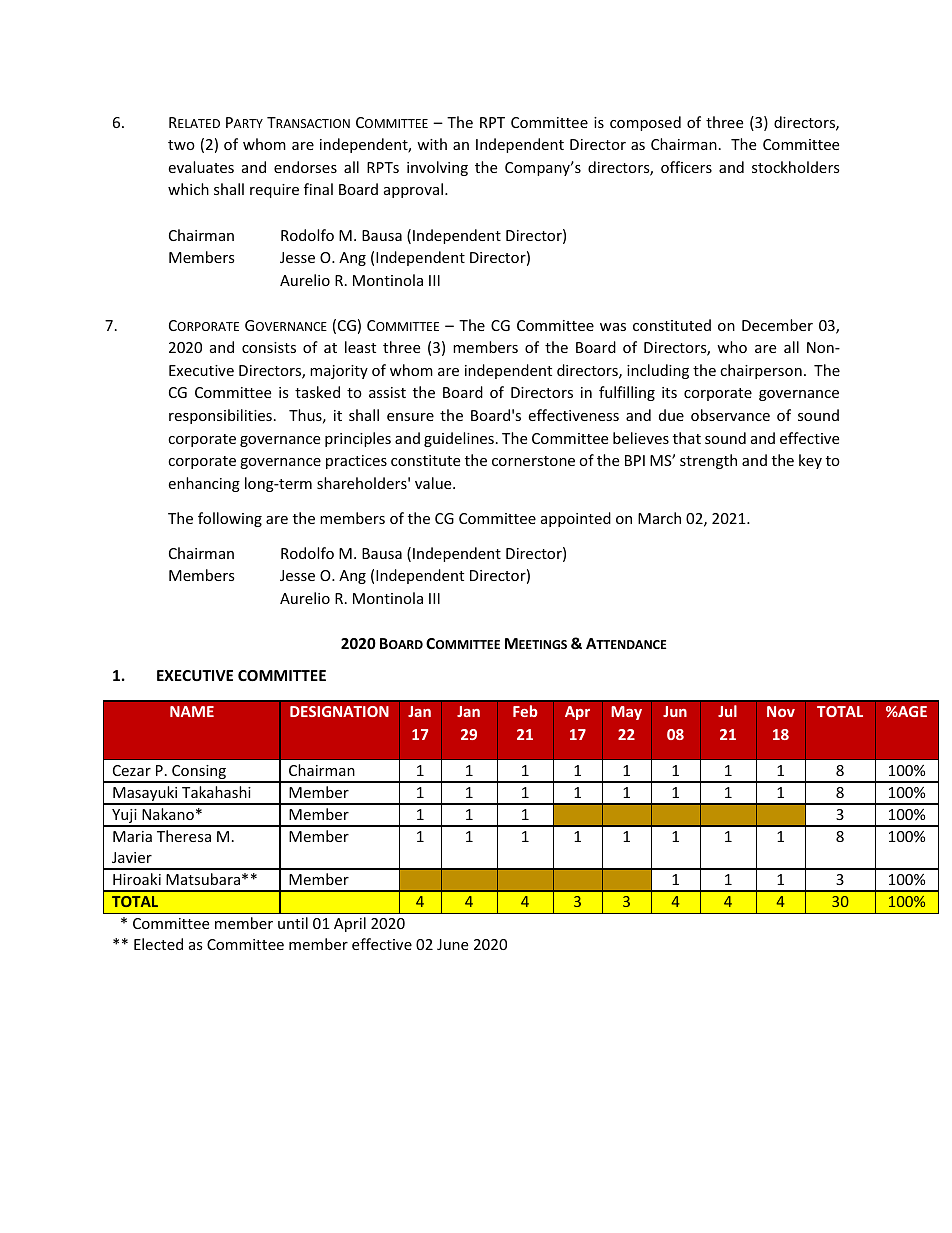  What do you see at coordinates (727, 711) in the screenshot?
I see `Jul` at bounding box center [727, 711].
